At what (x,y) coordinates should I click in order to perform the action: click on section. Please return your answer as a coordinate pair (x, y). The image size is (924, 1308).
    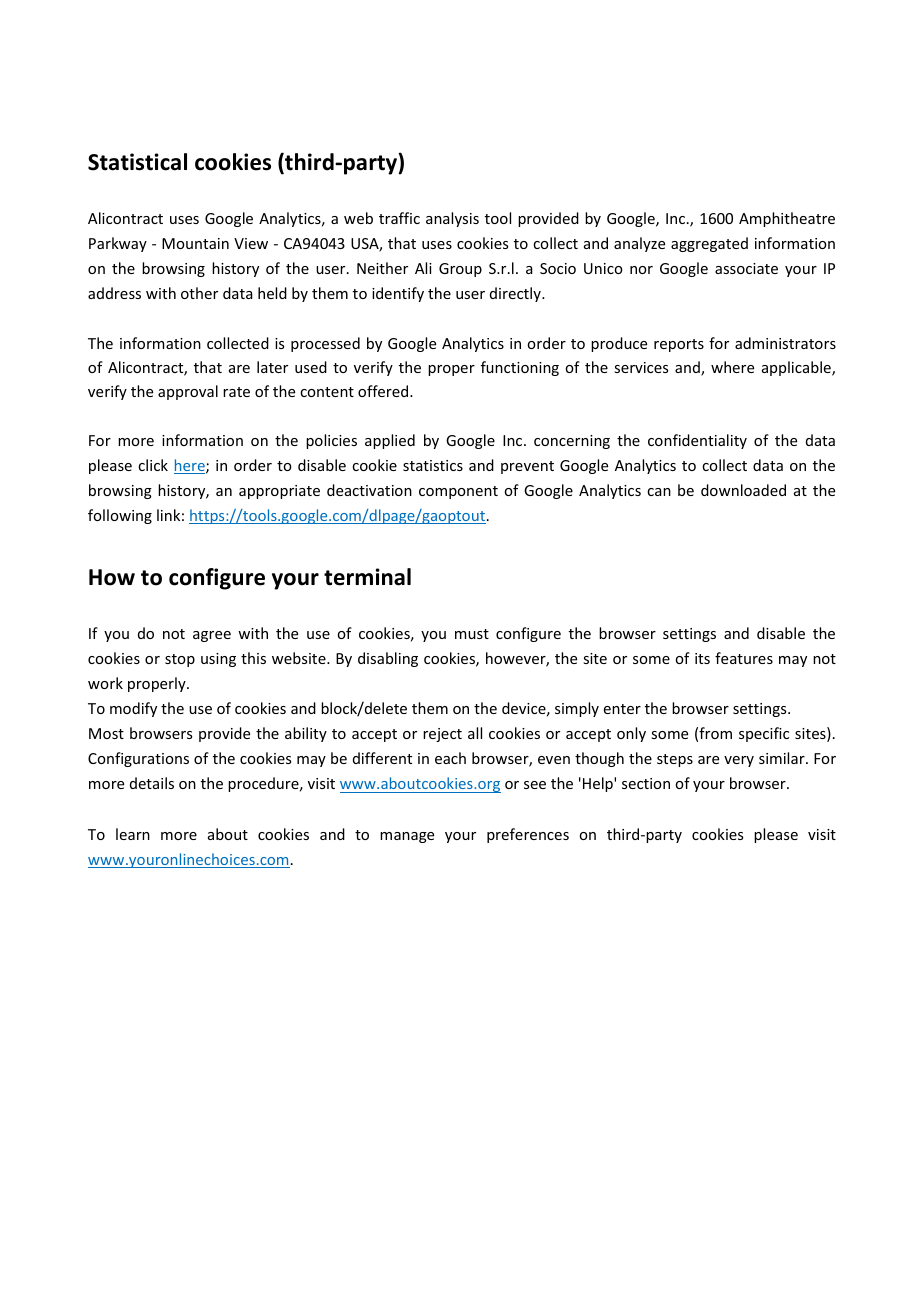
    Looking at the image, I should click on (646, 783).
